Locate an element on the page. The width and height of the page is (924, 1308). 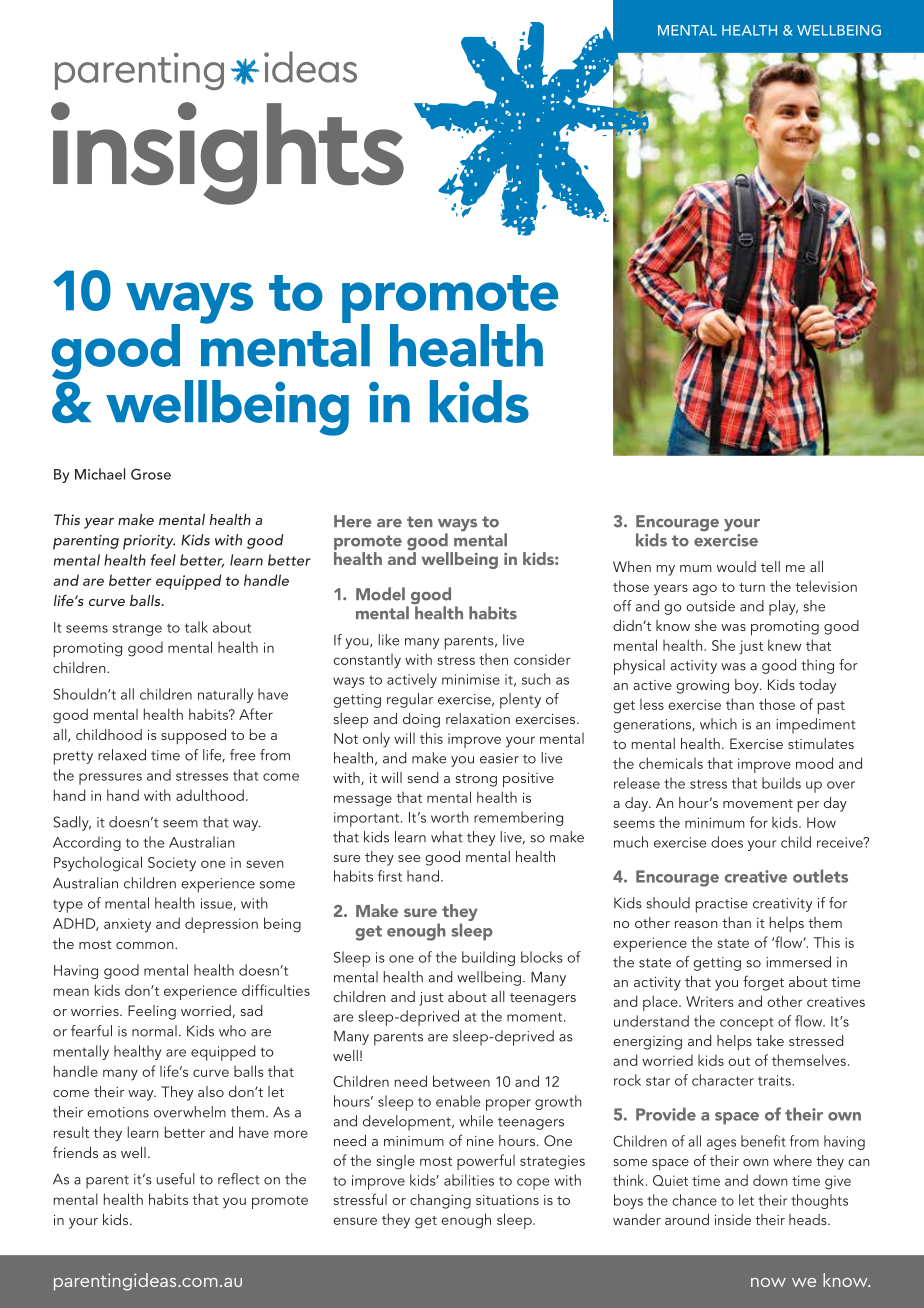
How is located at coordinates (821, 822).
